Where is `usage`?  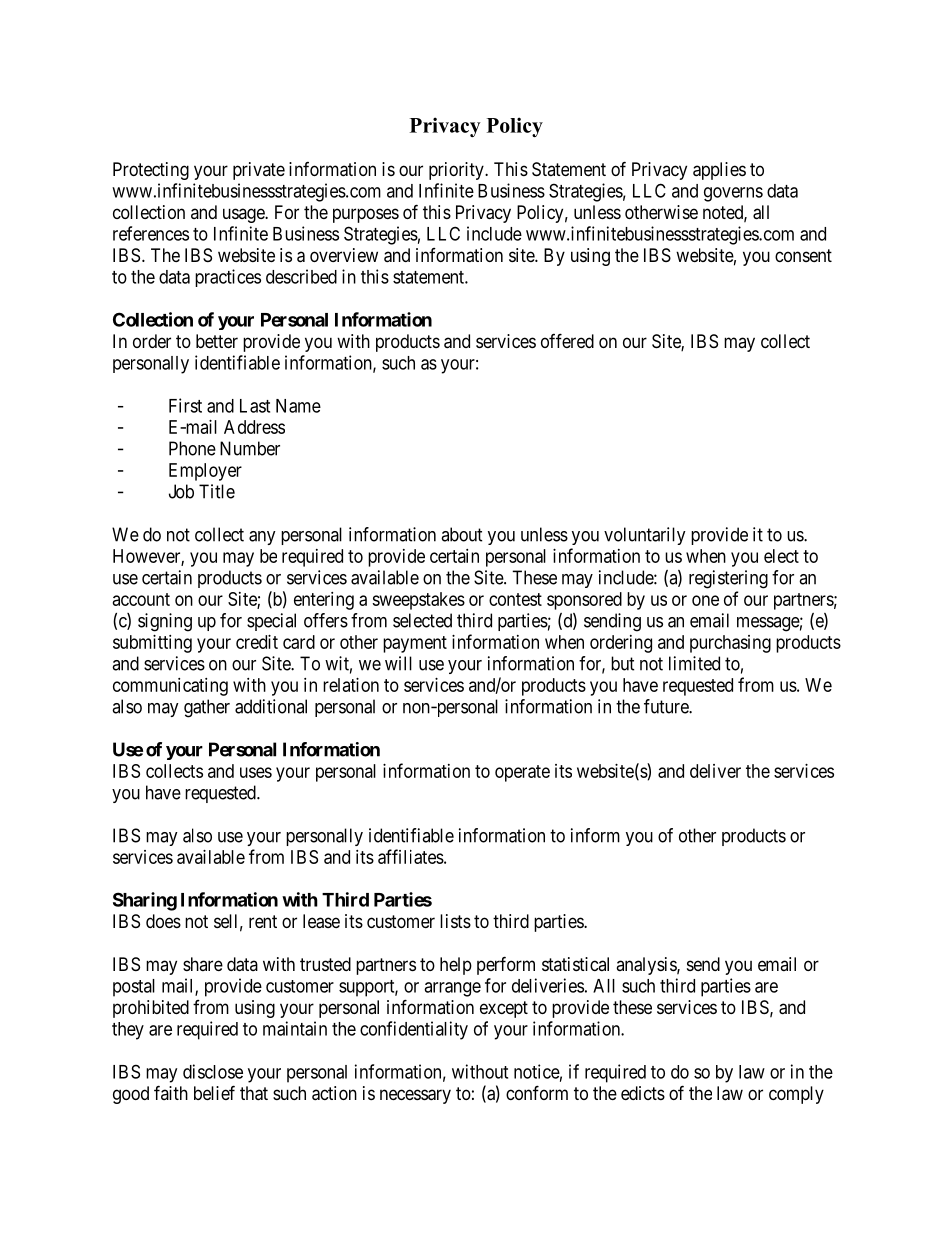 usage is located at coordinates (244, 215).
